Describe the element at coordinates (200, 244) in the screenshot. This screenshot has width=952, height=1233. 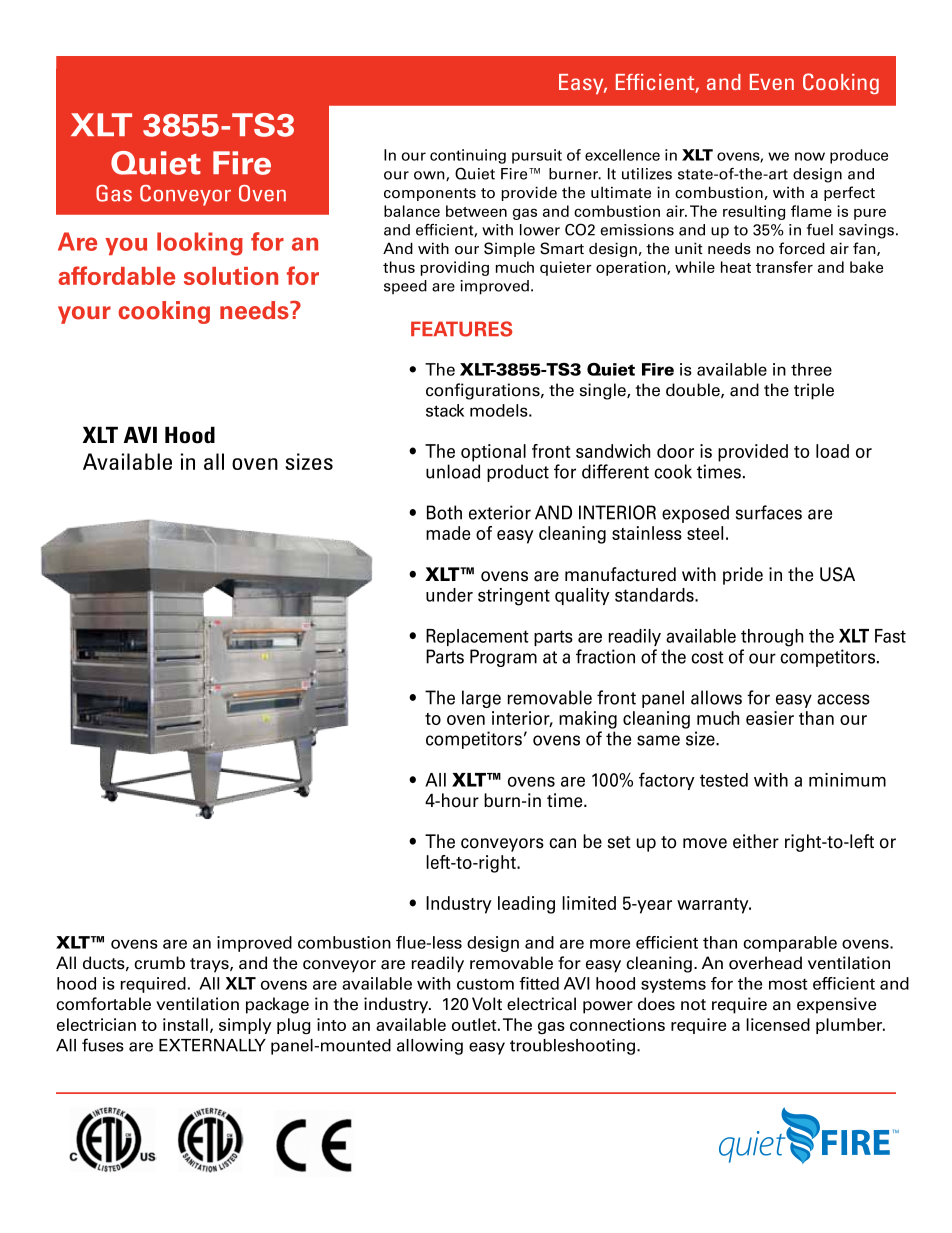
I see `looking` at that location.
